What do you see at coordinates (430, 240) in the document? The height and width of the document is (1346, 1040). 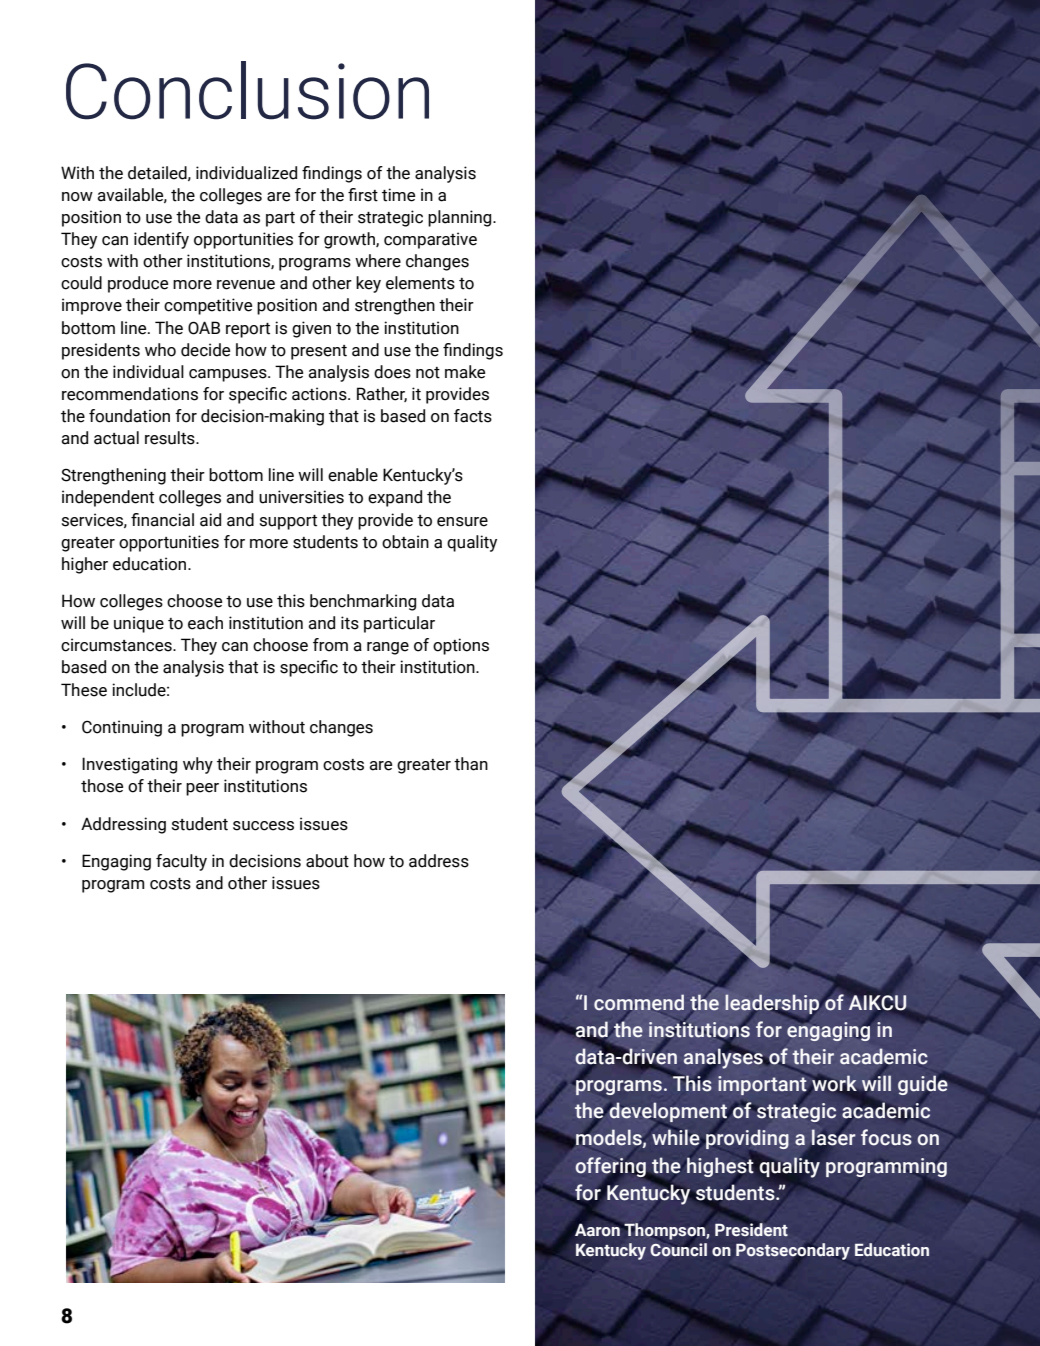 I see `comparative` at bounding box center [430, 240].
